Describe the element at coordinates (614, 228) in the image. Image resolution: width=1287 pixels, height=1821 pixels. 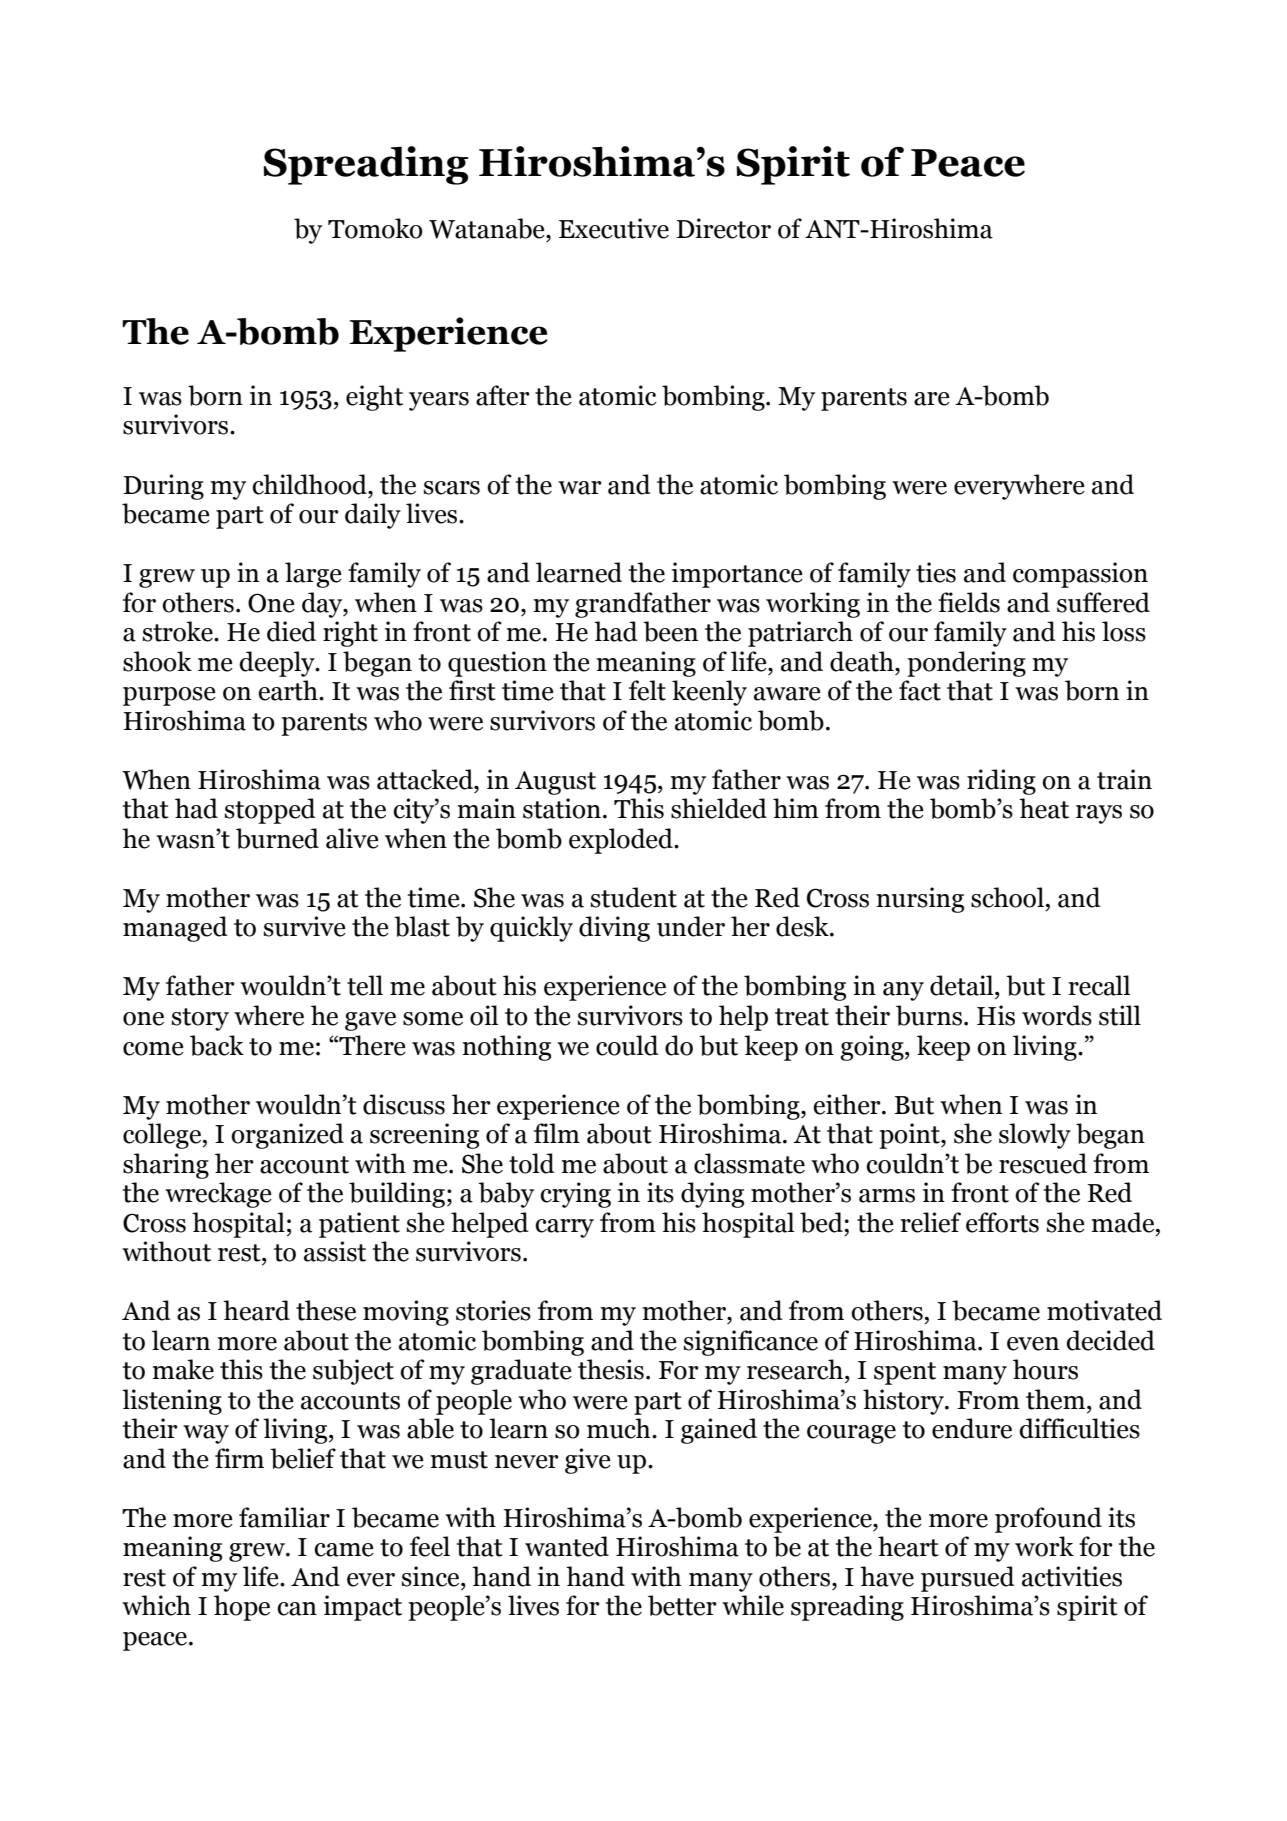
I see `Executive` at that location.
